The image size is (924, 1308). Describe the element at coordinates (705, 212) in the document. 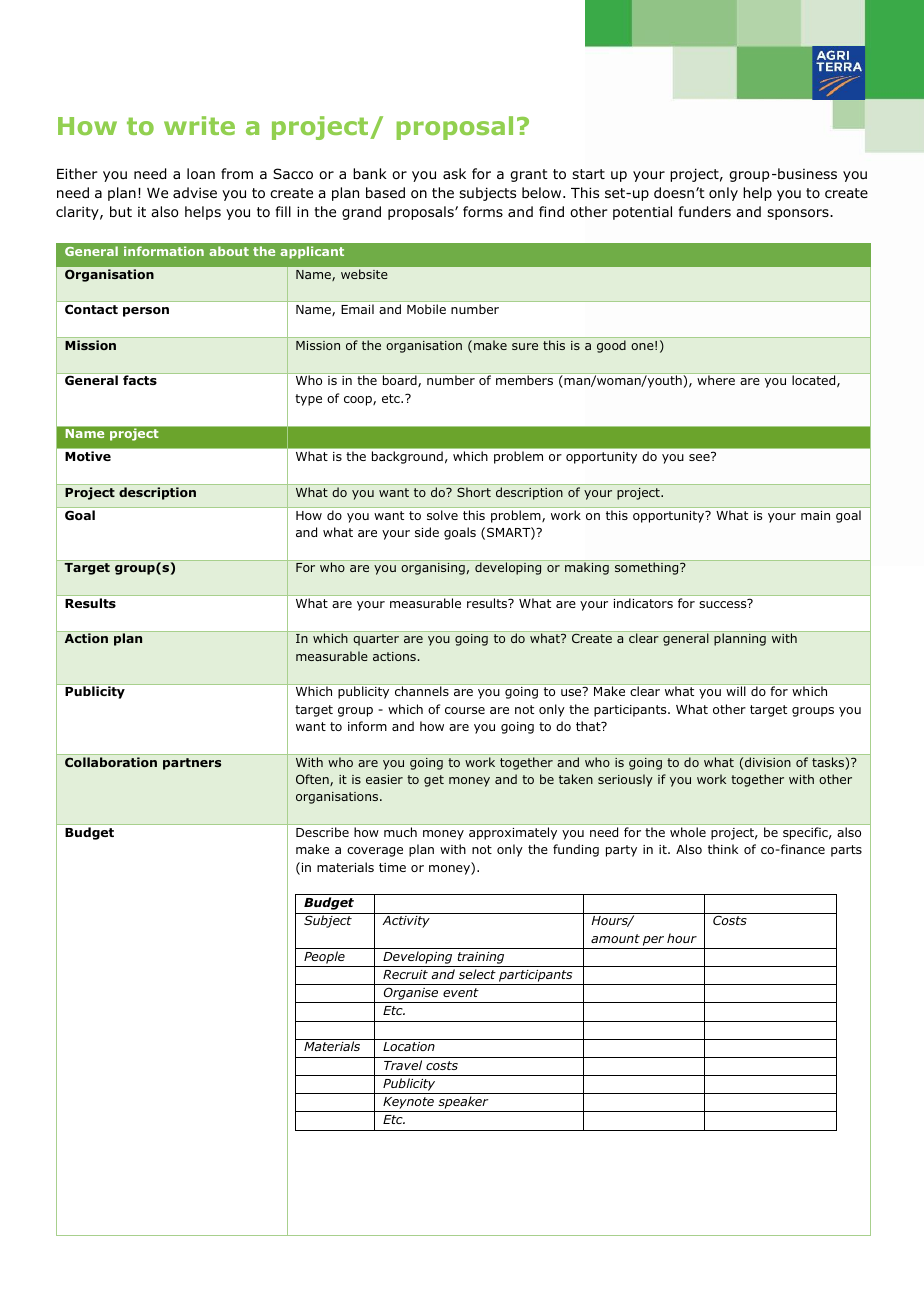

I see `funders` at that location.
